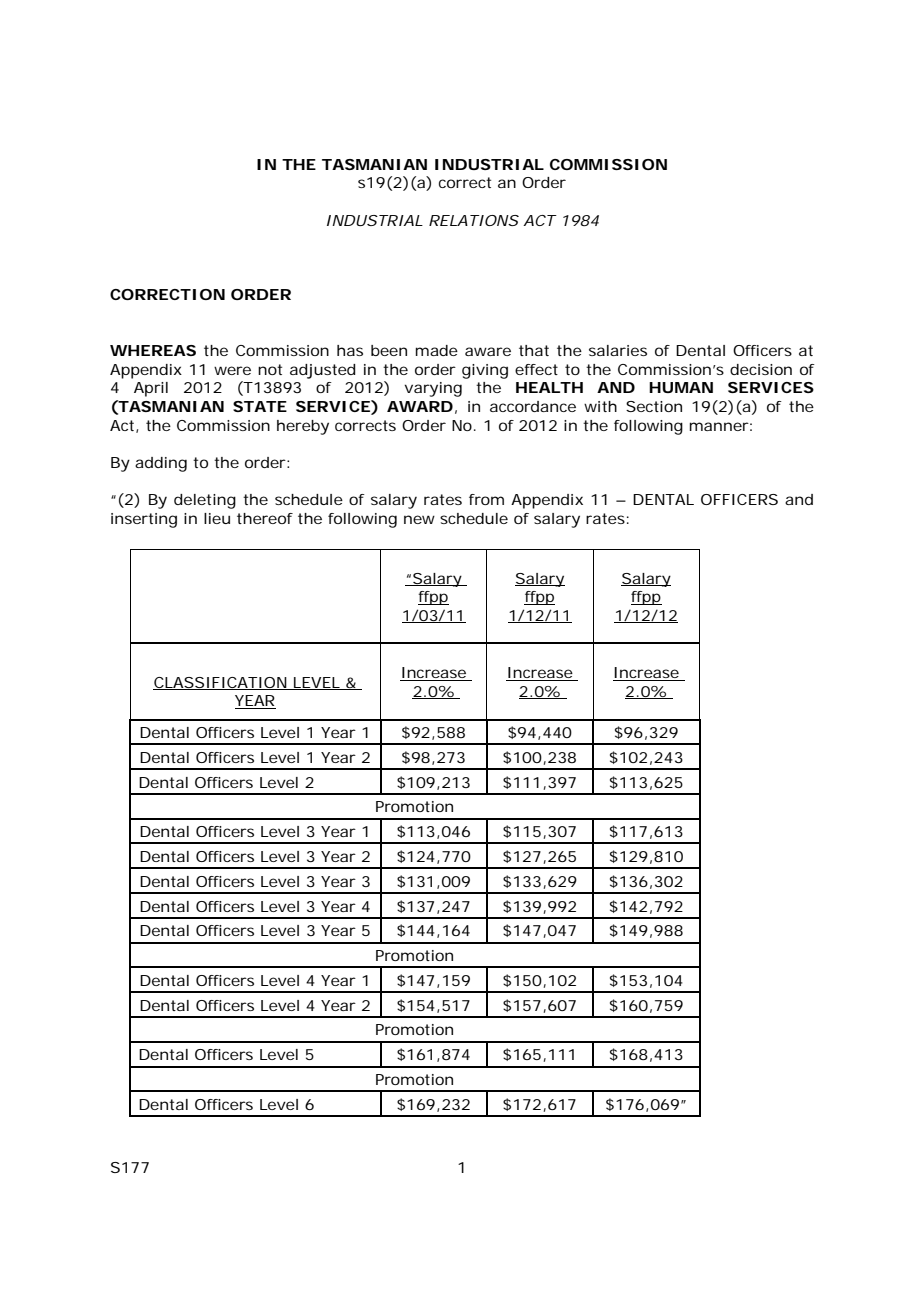  I want to click on thereof, so click(265, 518).
